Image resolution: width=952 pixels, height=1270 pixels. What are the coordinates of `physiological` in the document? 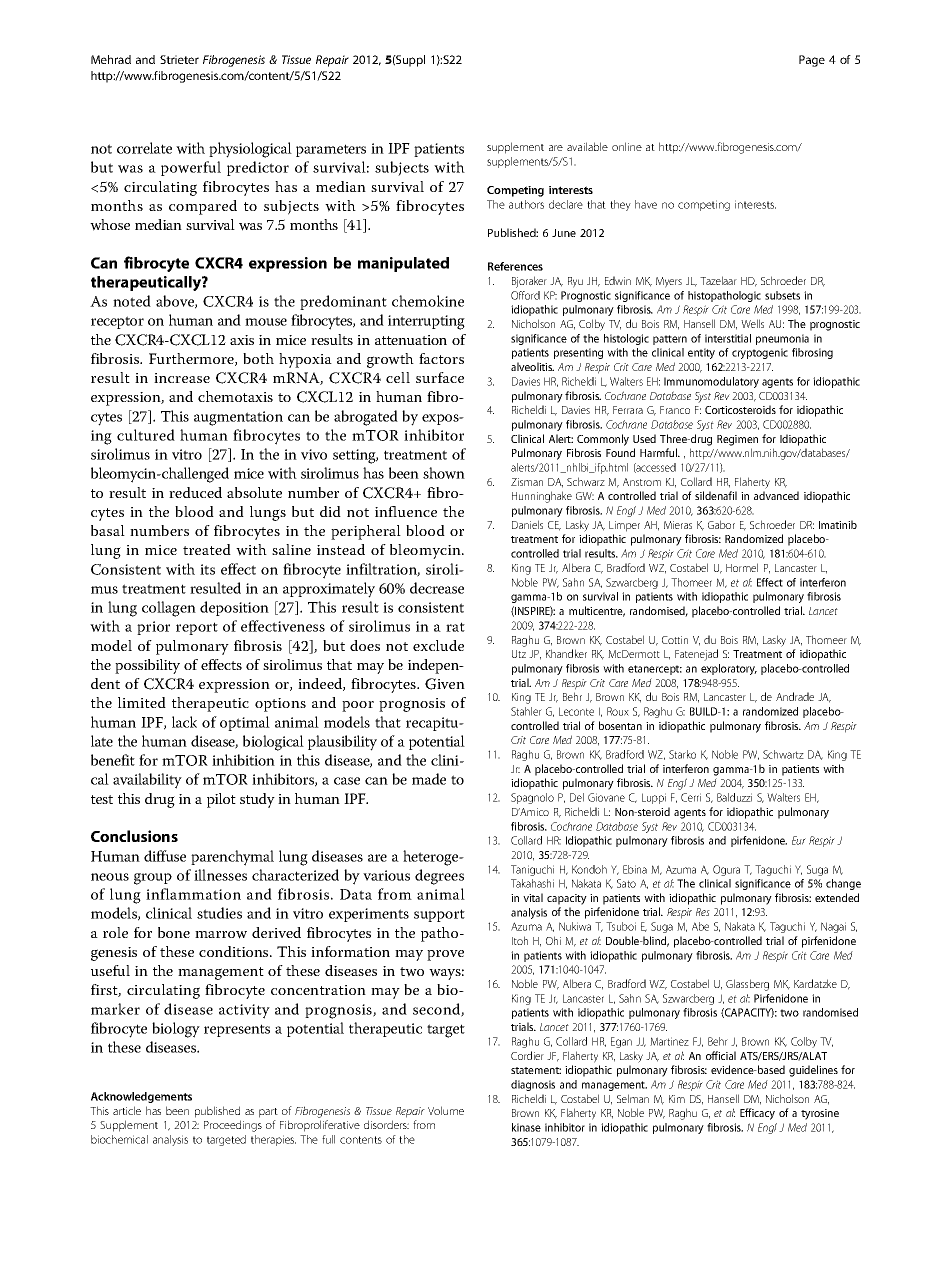 It's located at (250, 150).
